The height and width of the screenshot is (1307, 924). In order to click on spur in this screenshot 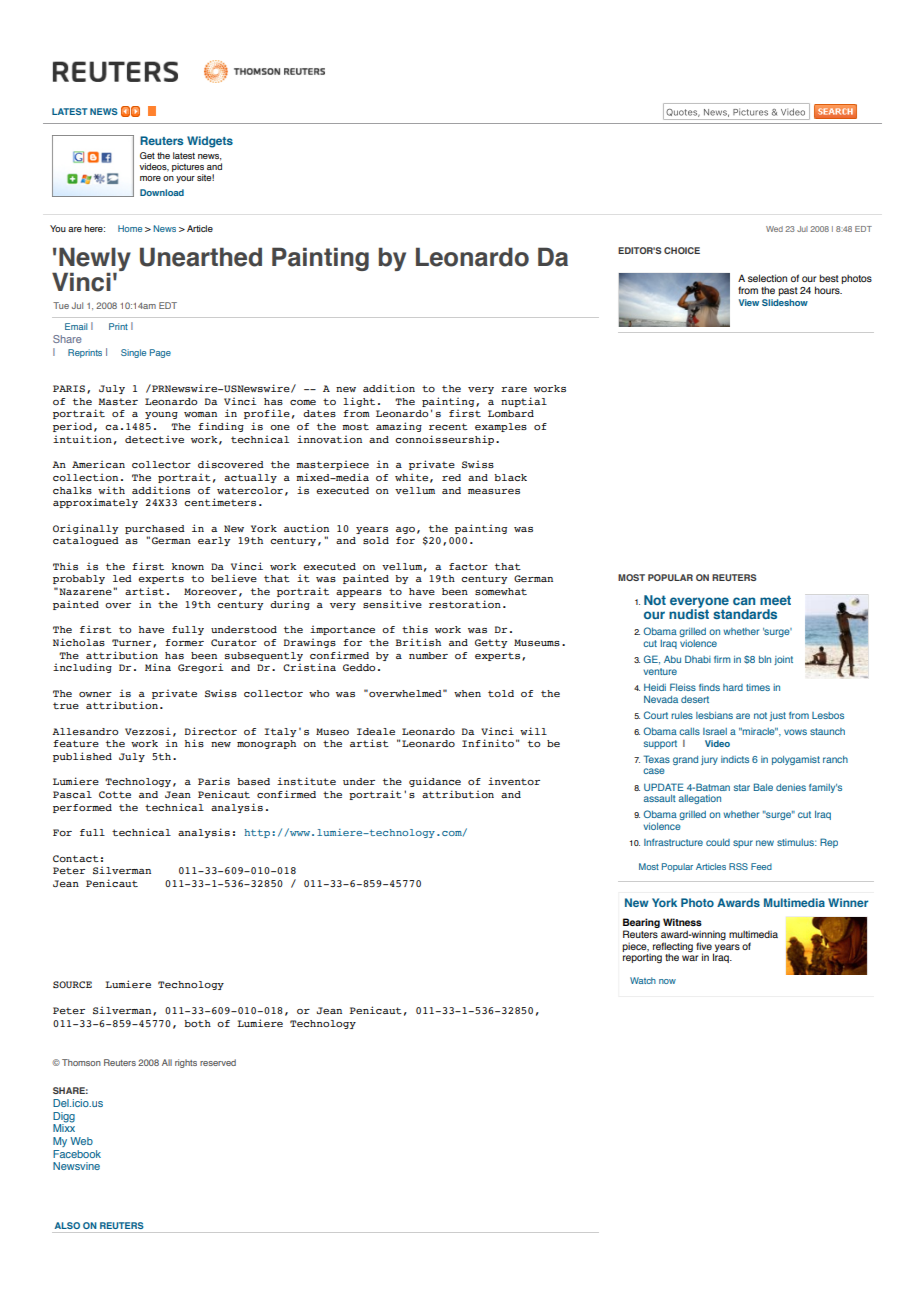, I will do `click(743, 844)`.
